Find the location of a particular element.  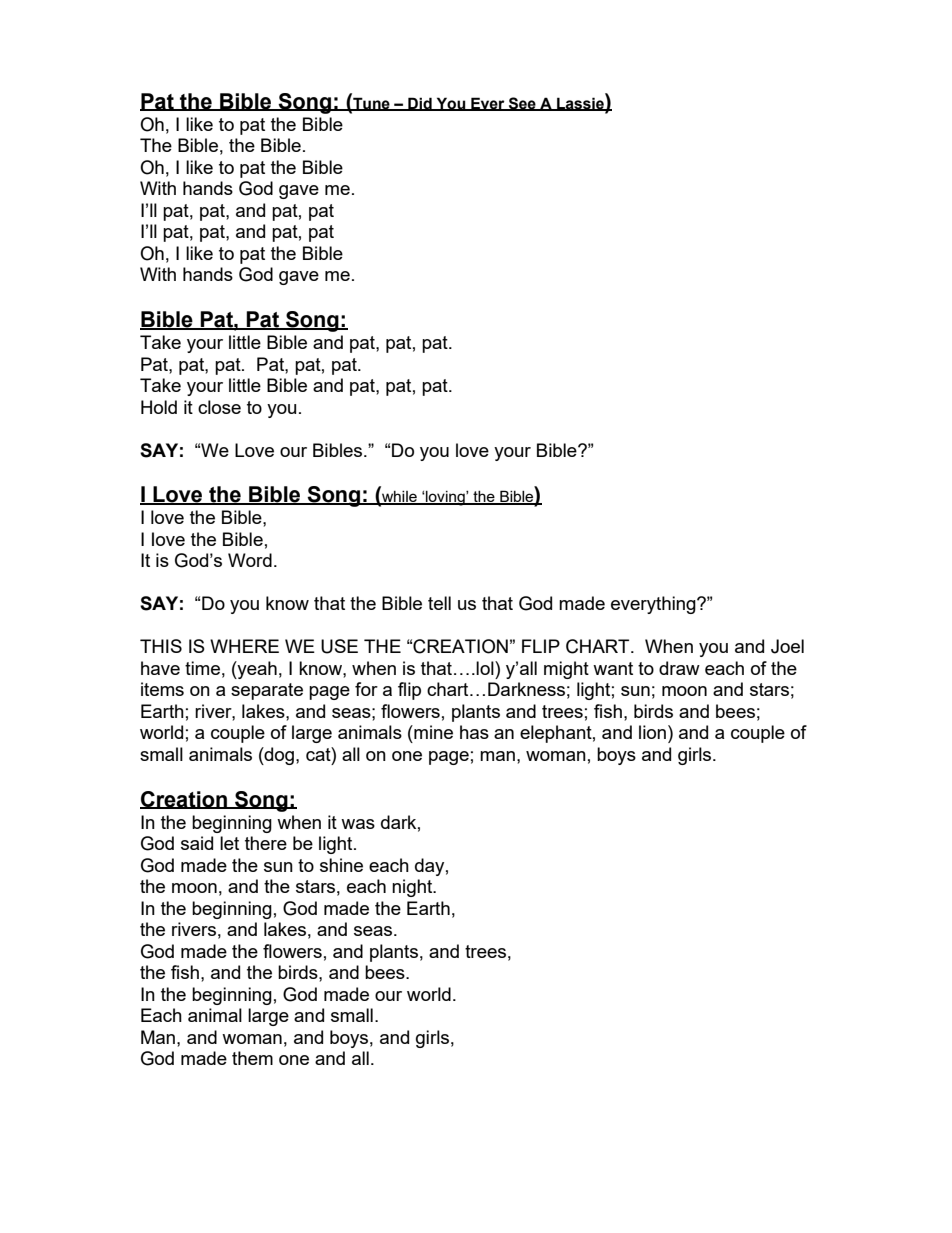

has is located at coordinates (474, 732).
